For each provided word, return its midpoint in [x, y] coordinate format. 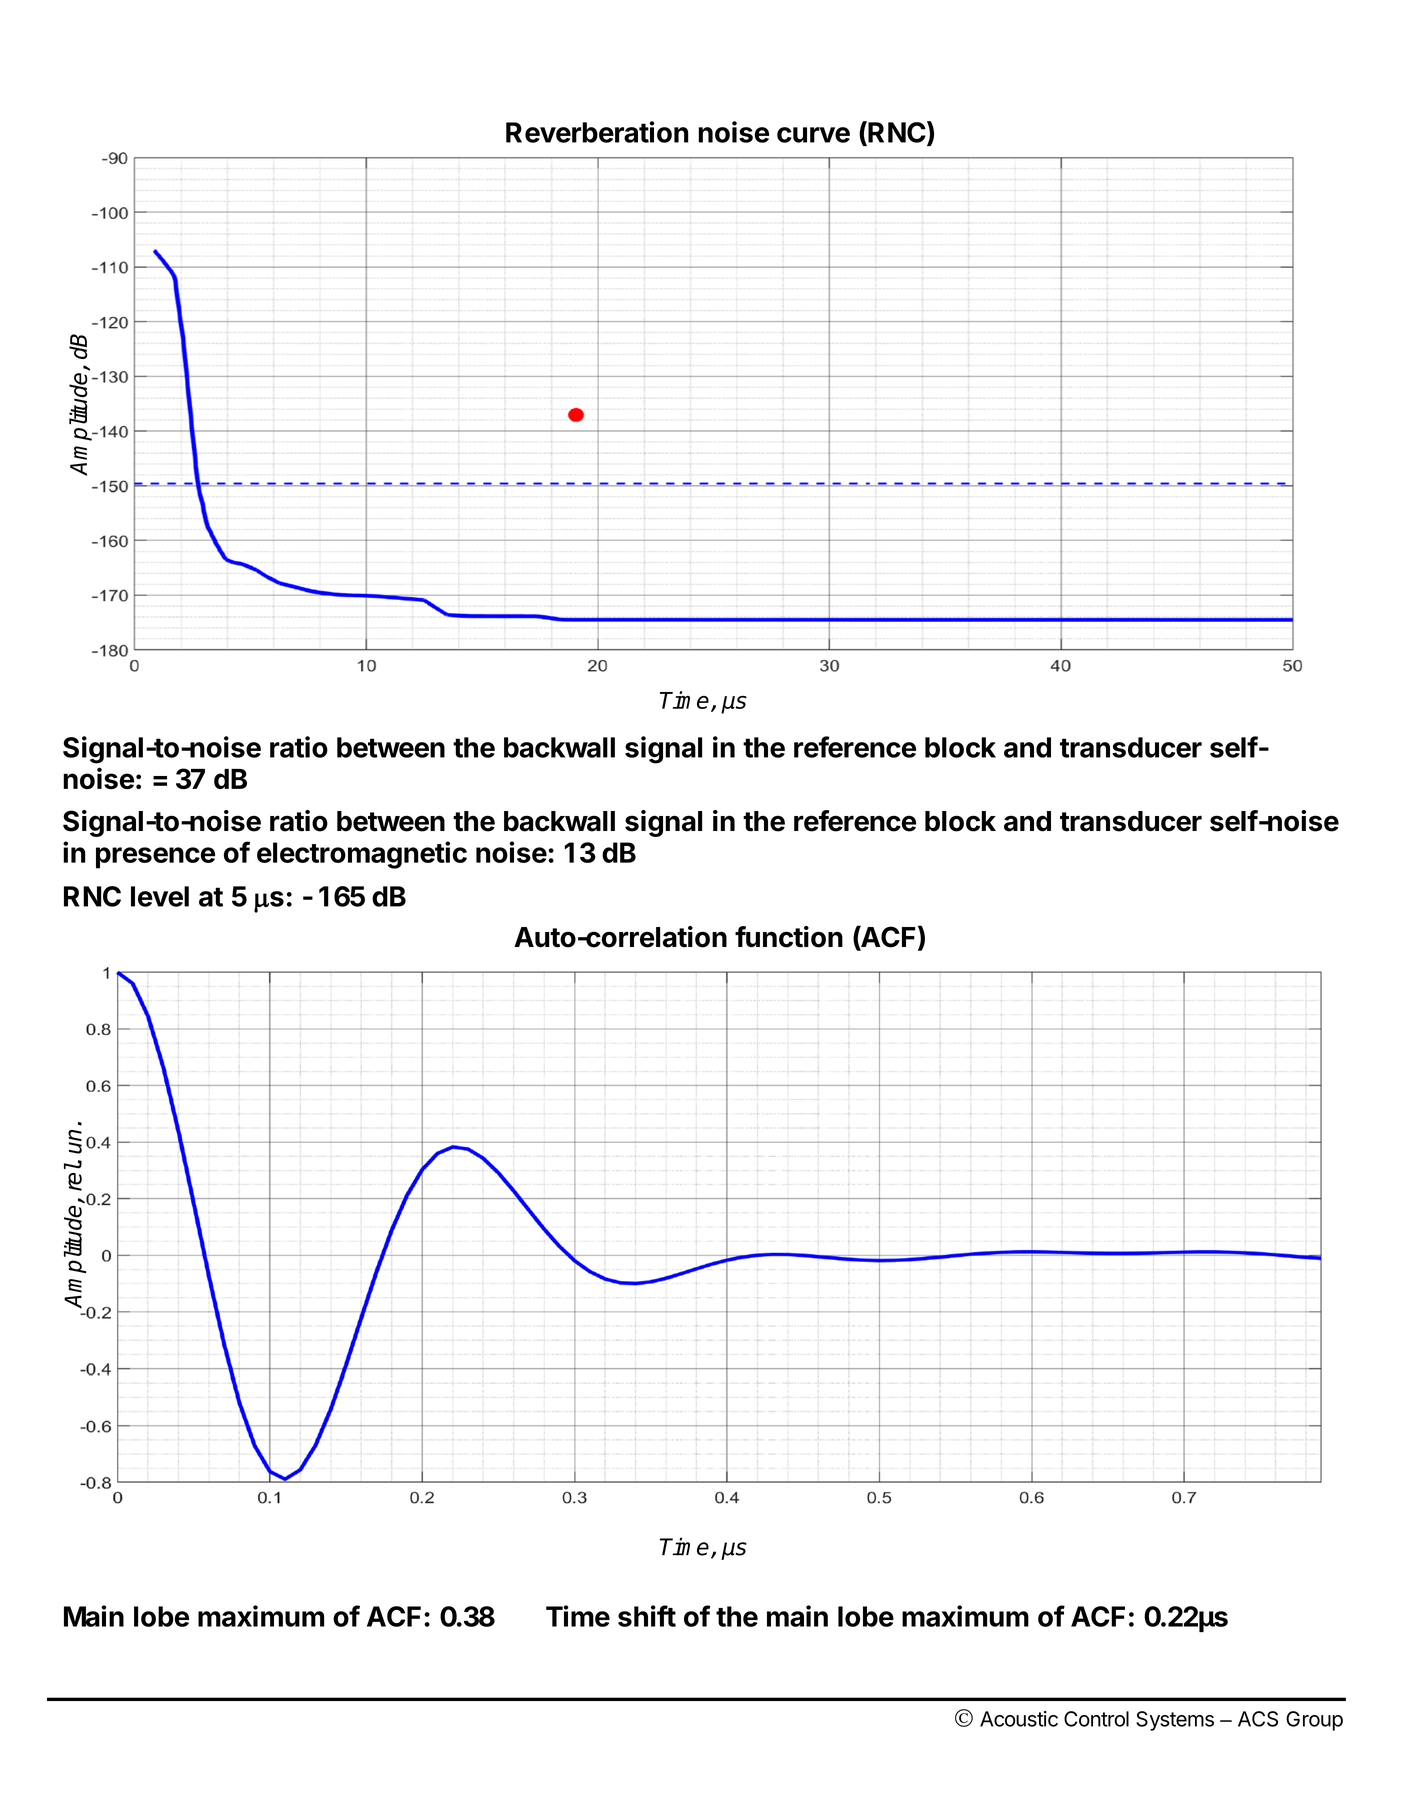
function [789, 937]
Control [1096, 1719]
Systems [1175, 1721]
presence [155, 858]
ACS [1258, 1719]
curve [813, 135]
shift [647, 1616]
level [160, 896]
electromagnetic [362, 855]
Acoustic [1019, 1719]
